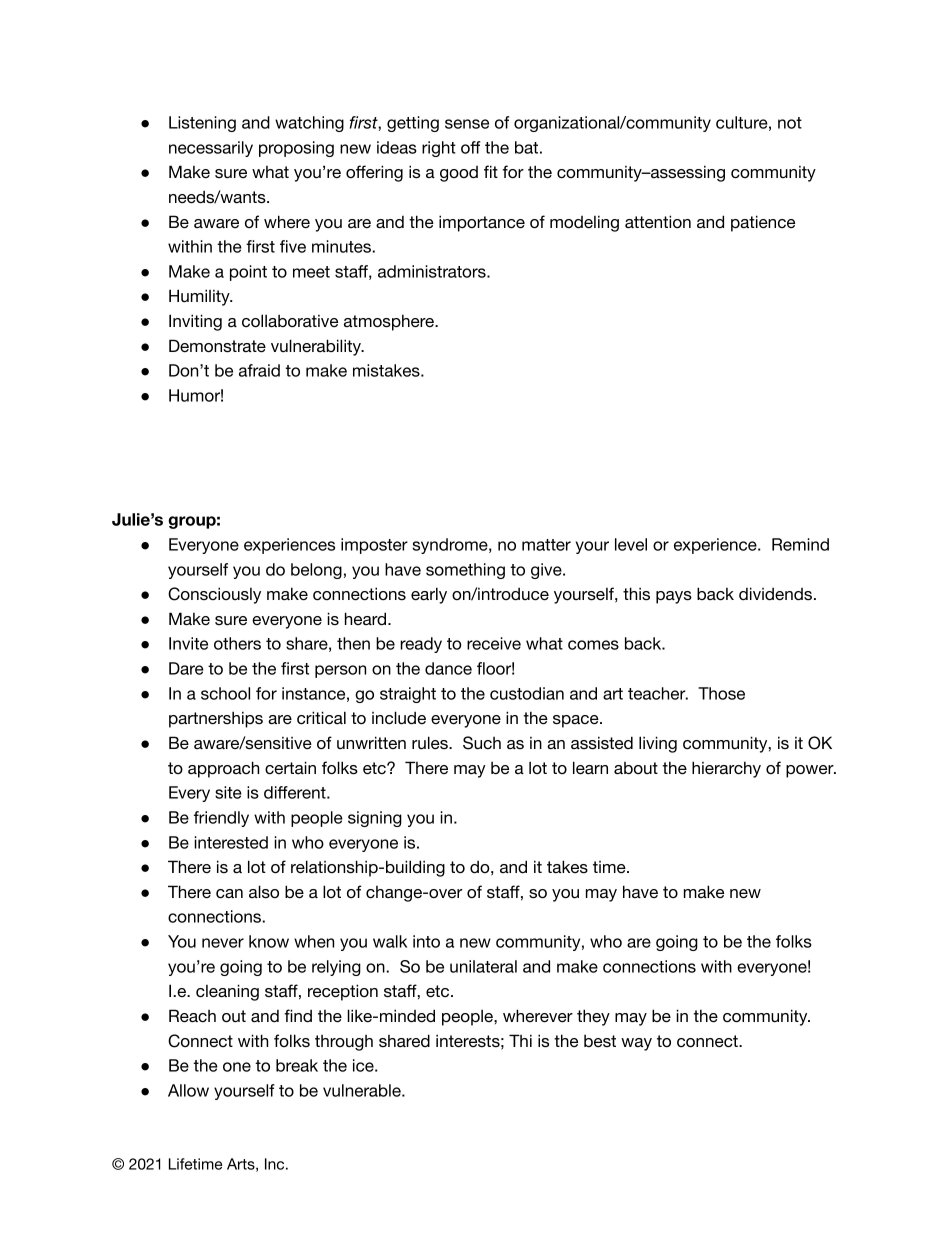 The width and height of the screenshot is (952, 1233). Describe the element at coordinates (636, 1044) in the screenshot. I see `way` at that location.
